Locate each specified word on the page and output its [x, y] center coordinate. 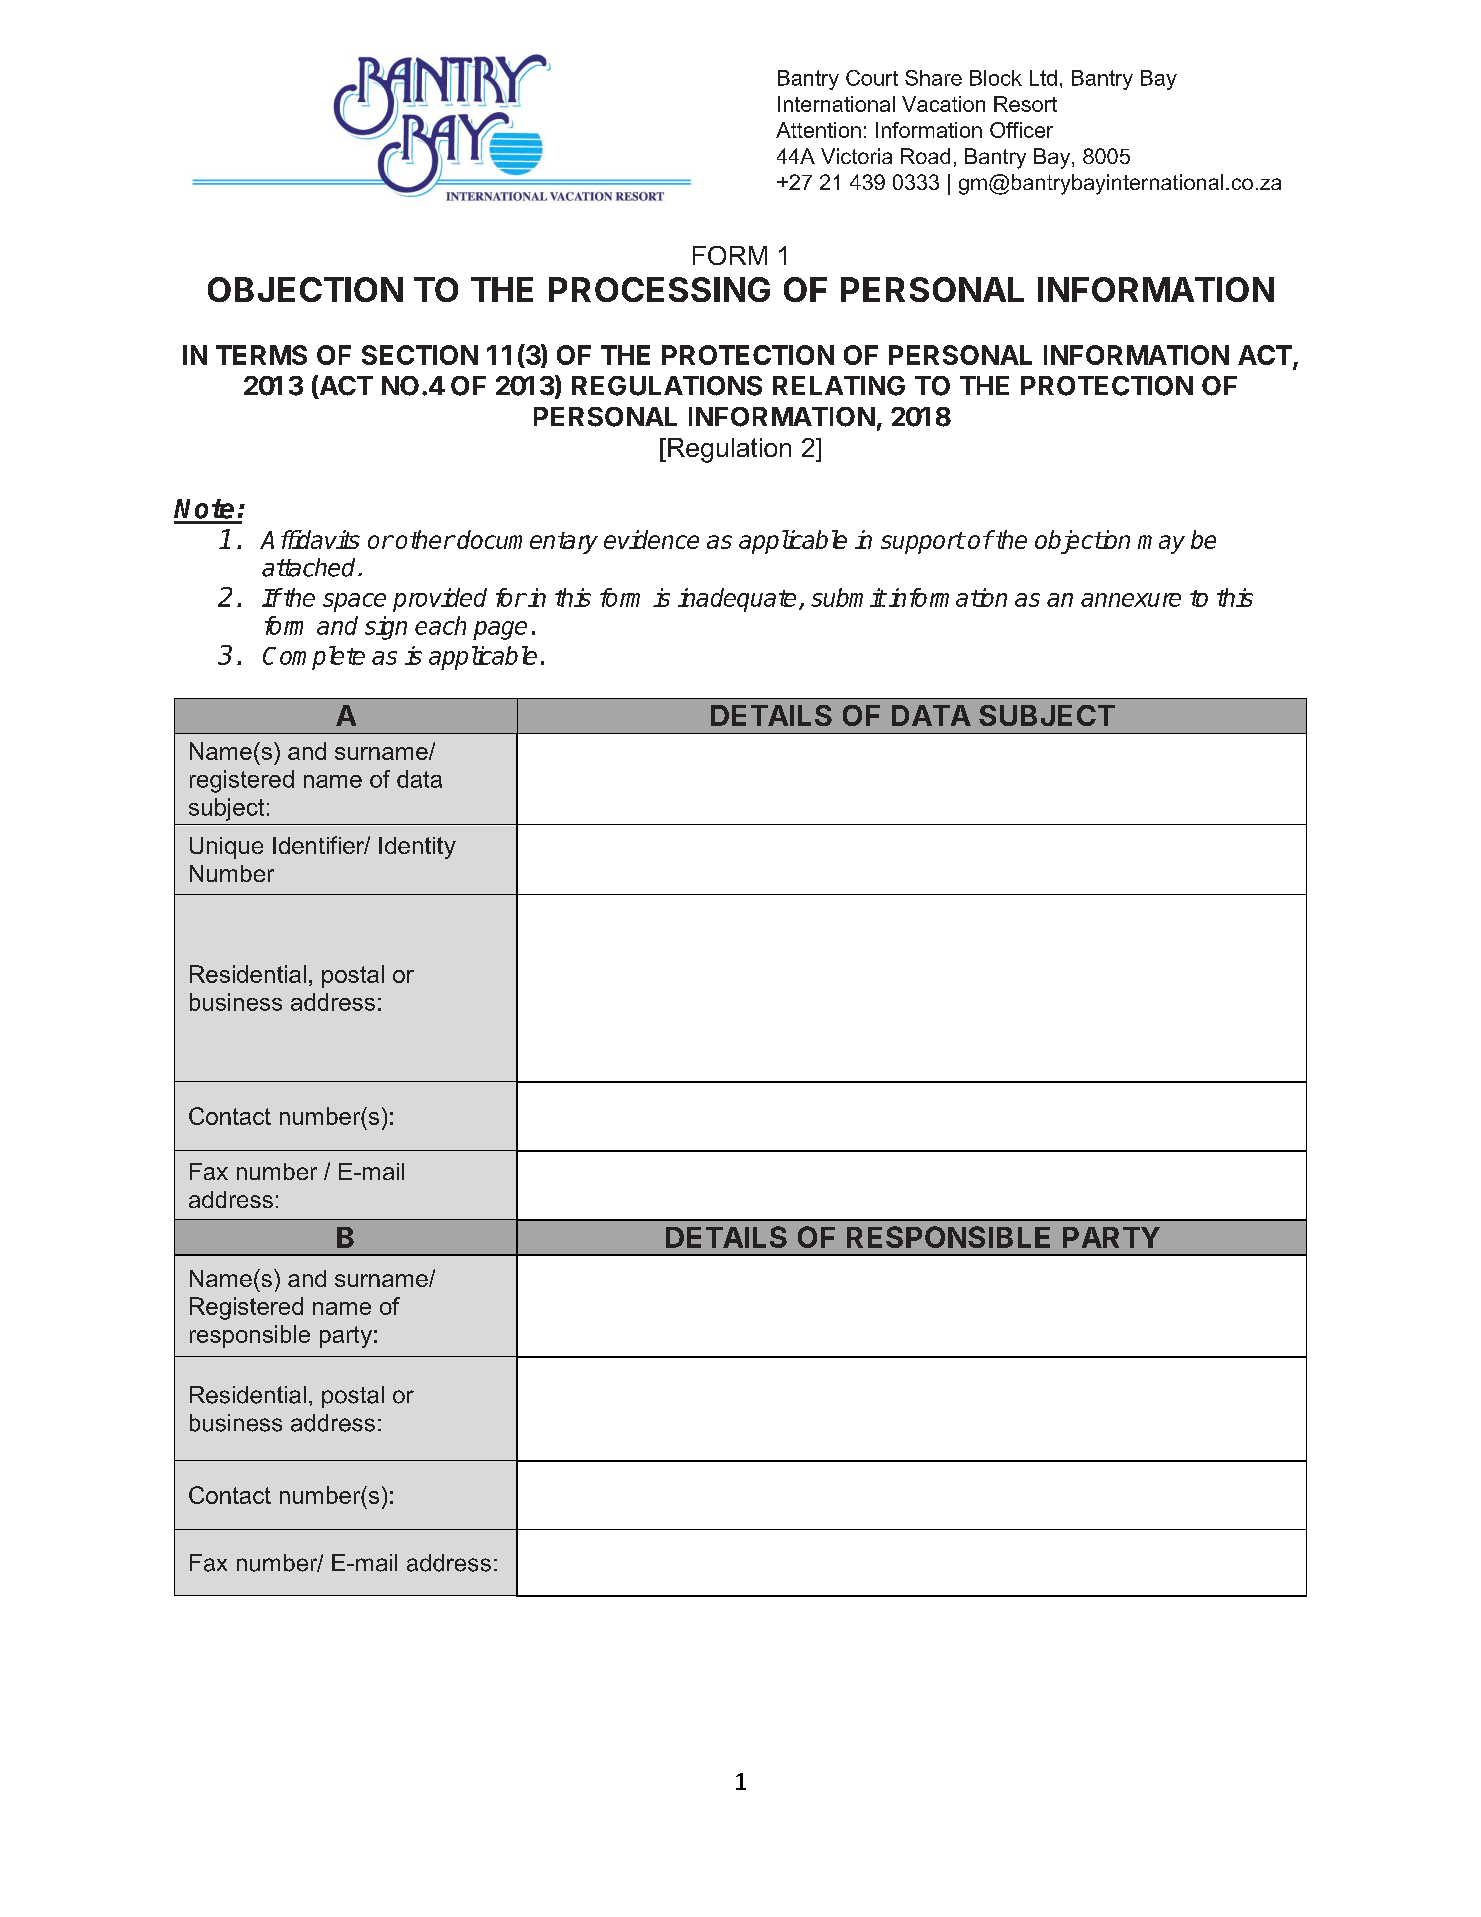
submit [848, 597]
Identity [417, 848]
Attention [818, 130]
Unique [226, 848]
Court [872, 78]
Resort [1025, 104]
